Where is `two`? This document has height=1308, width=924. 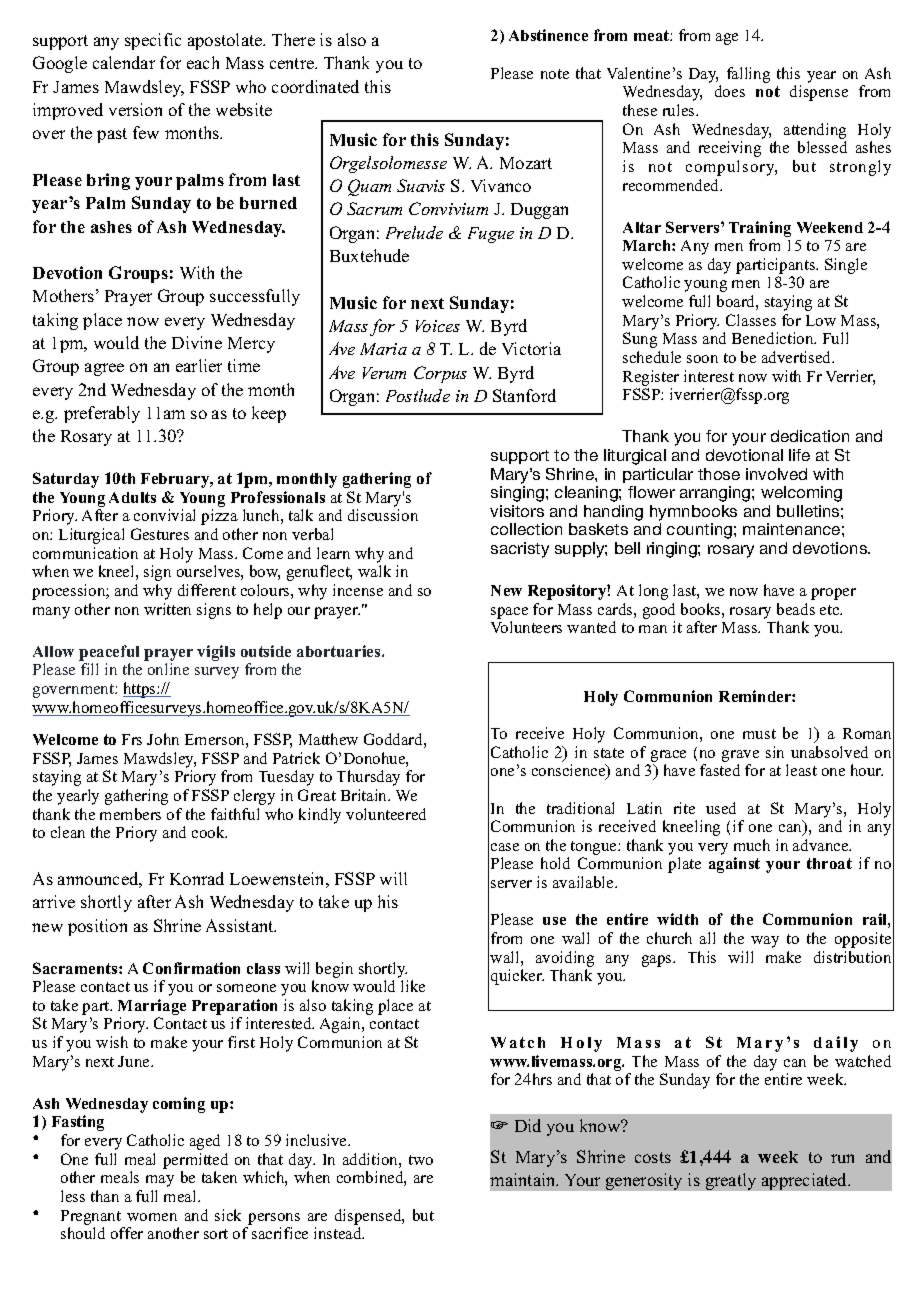 two is located at coordinates (421, 1160).
